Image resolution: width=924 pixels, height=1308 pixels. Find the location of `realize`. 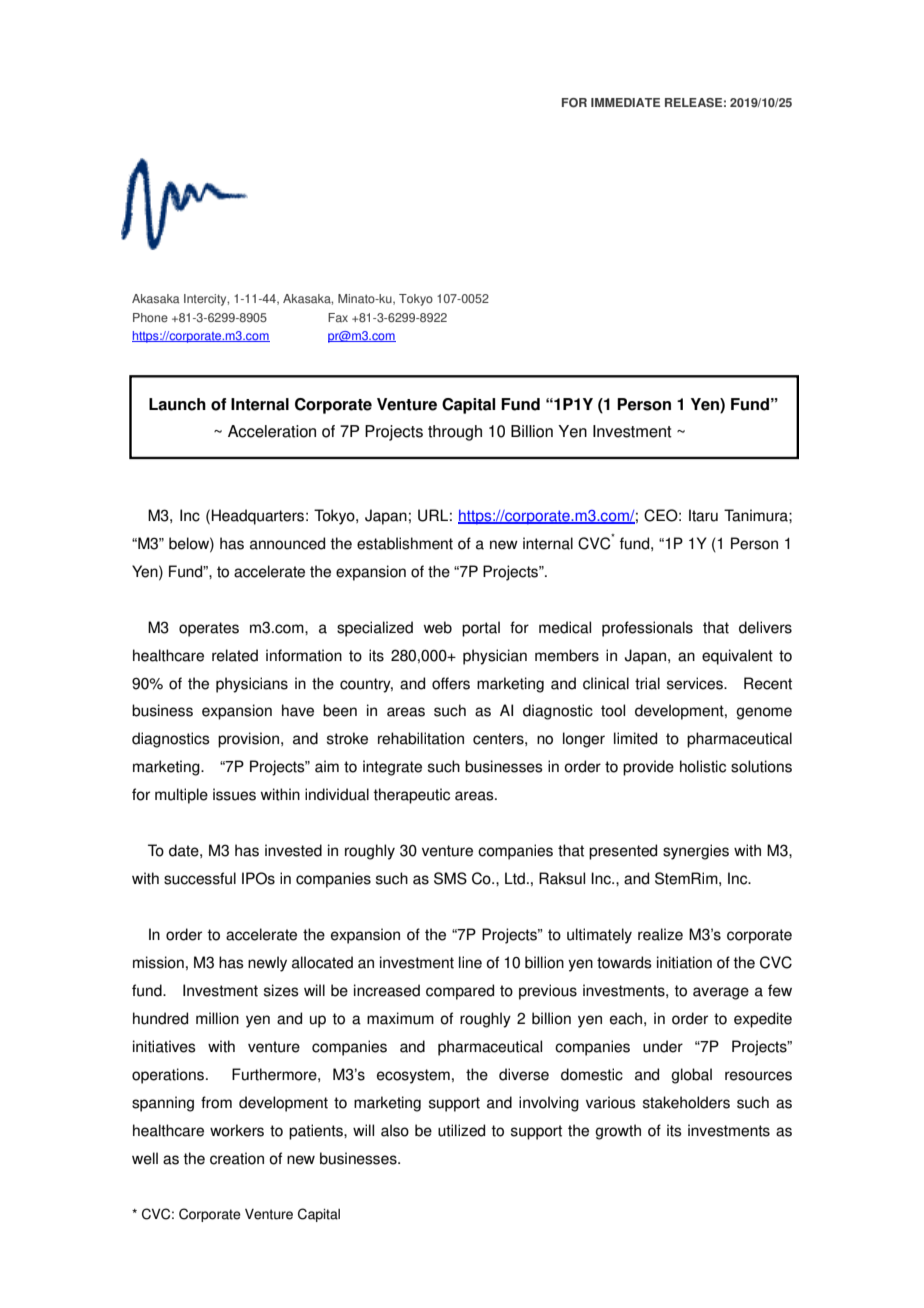

realize is located at coordinates (660, 934).
